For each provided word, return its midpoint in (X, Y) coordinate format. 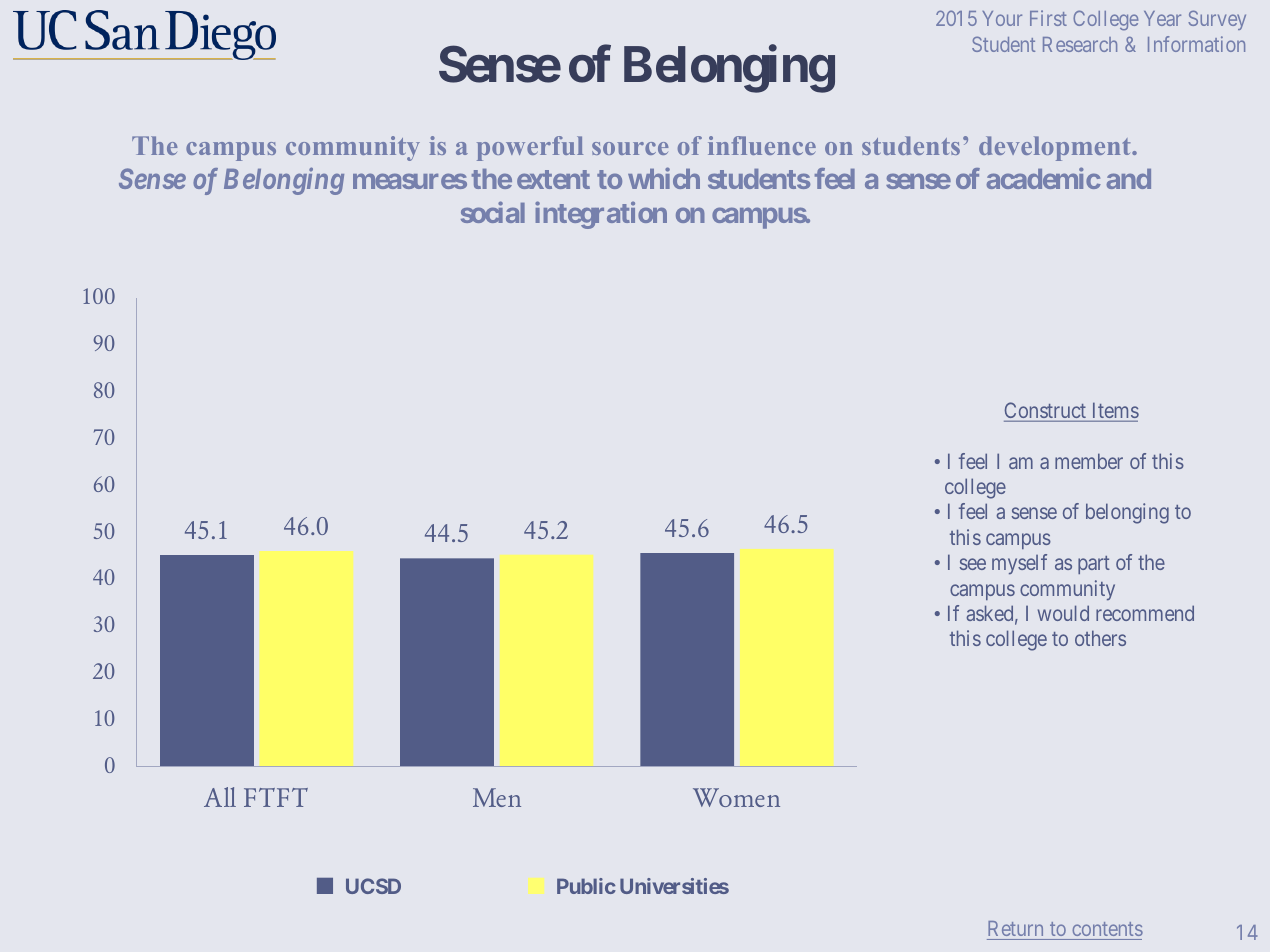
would (1063, 613)
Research (1080, 44)
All (220, 797)
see (973, 564)
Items (1116, 410)
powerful (530, 148)
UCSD (373, 886)
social (493, 212)
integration (601, 215)
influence (762, 145)
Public (586, 886)
